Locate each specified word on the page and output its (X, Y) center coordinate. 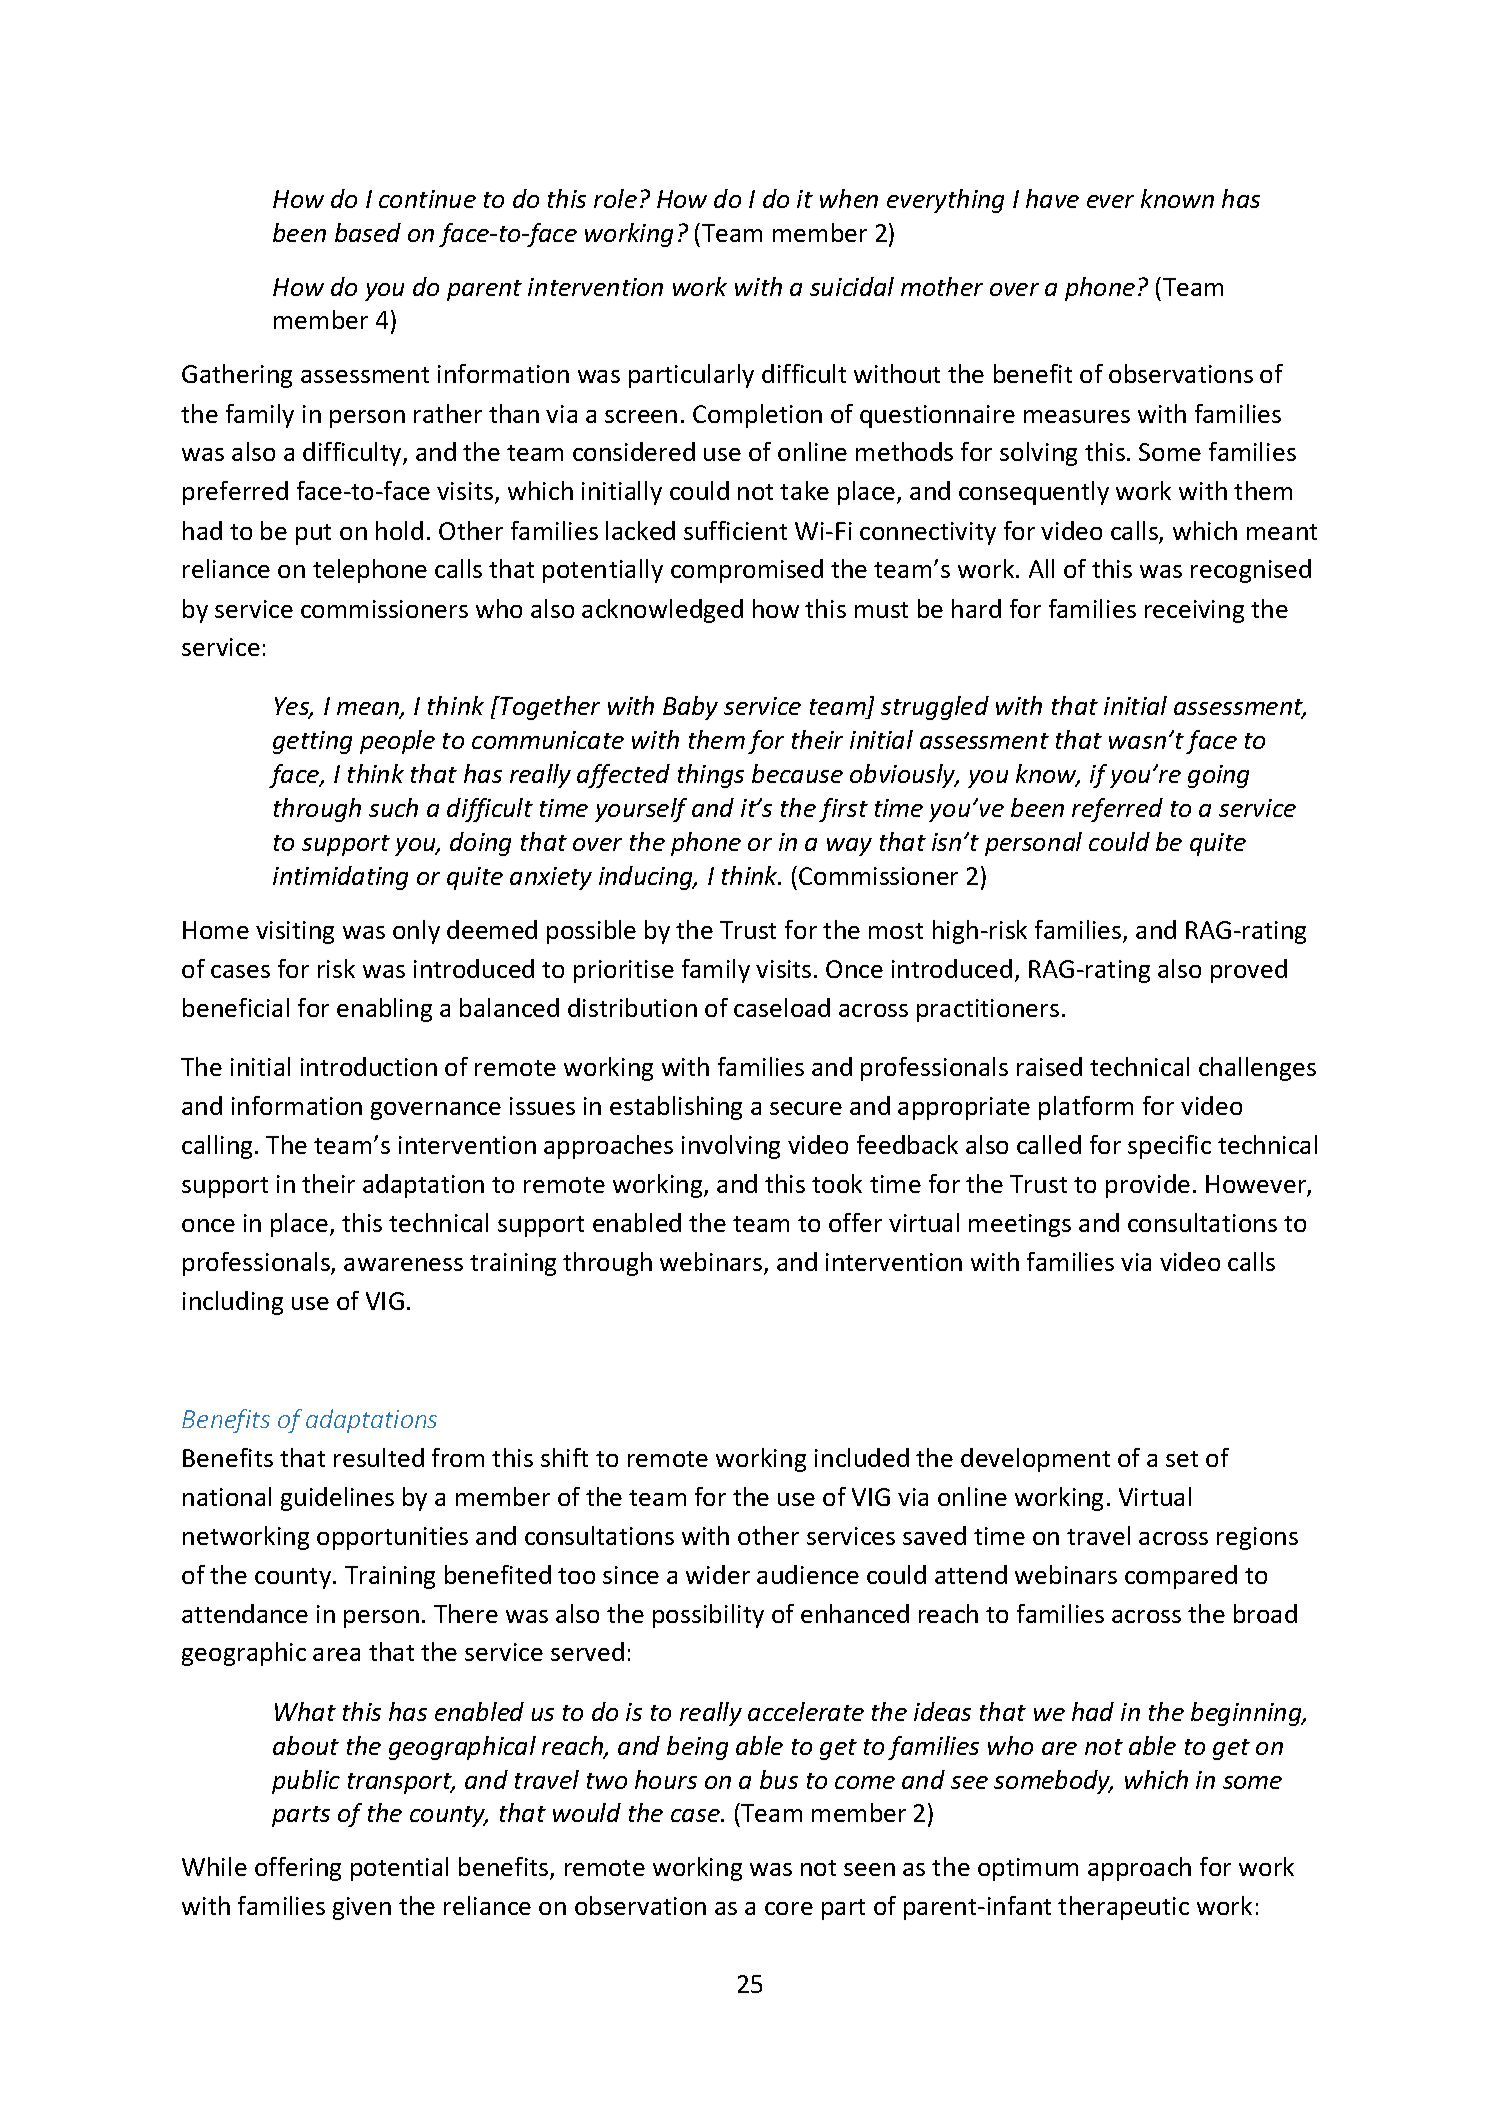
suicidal (852, 286)
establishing (676, 1108)
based (368, 232)
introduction (369, 1066)
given (362, 1908)
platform (1086, 1108)
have (1052, 198)
